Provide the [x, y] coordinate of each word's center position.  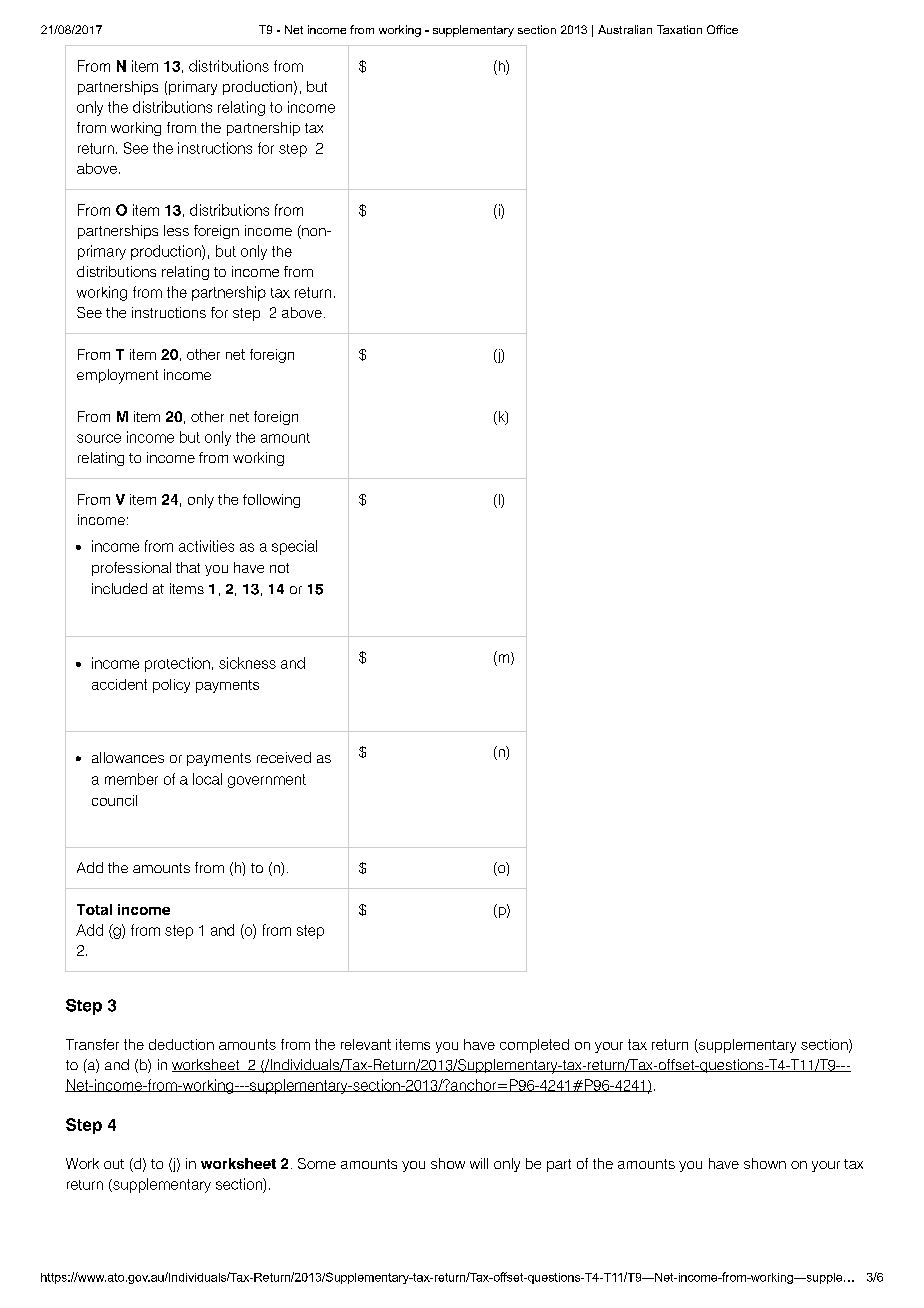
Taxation [679, 29]
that [188, 567]
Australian [625, 29]
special [294, 547]
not [279, 568]
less [176, 230]
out [114, 1164]
